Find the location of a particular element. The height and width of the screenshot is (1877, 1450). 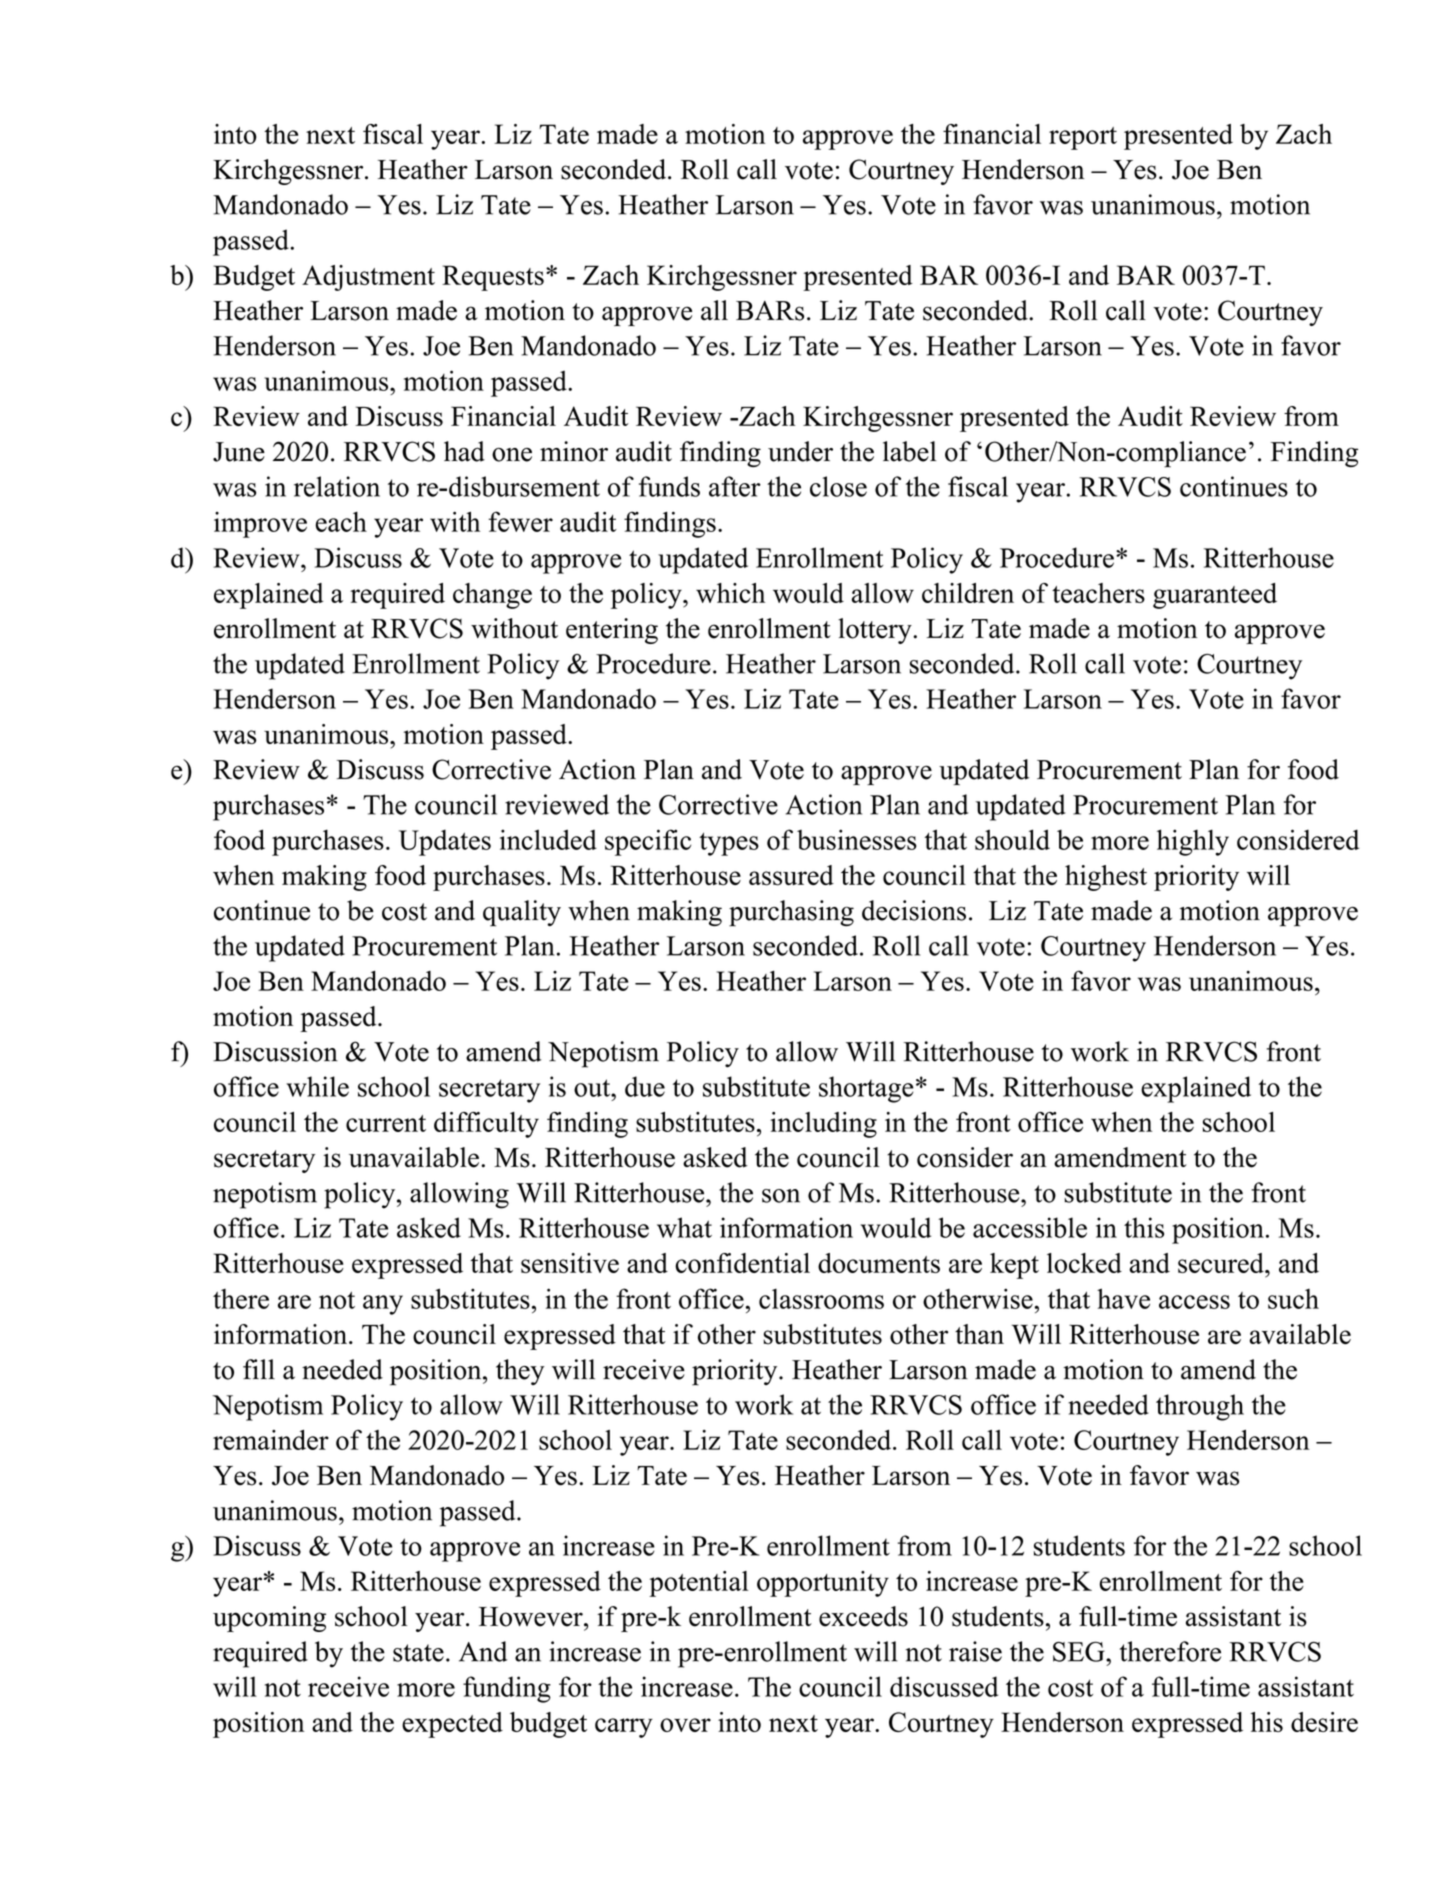

guaranteed is located at coordinates (1215, 596).
